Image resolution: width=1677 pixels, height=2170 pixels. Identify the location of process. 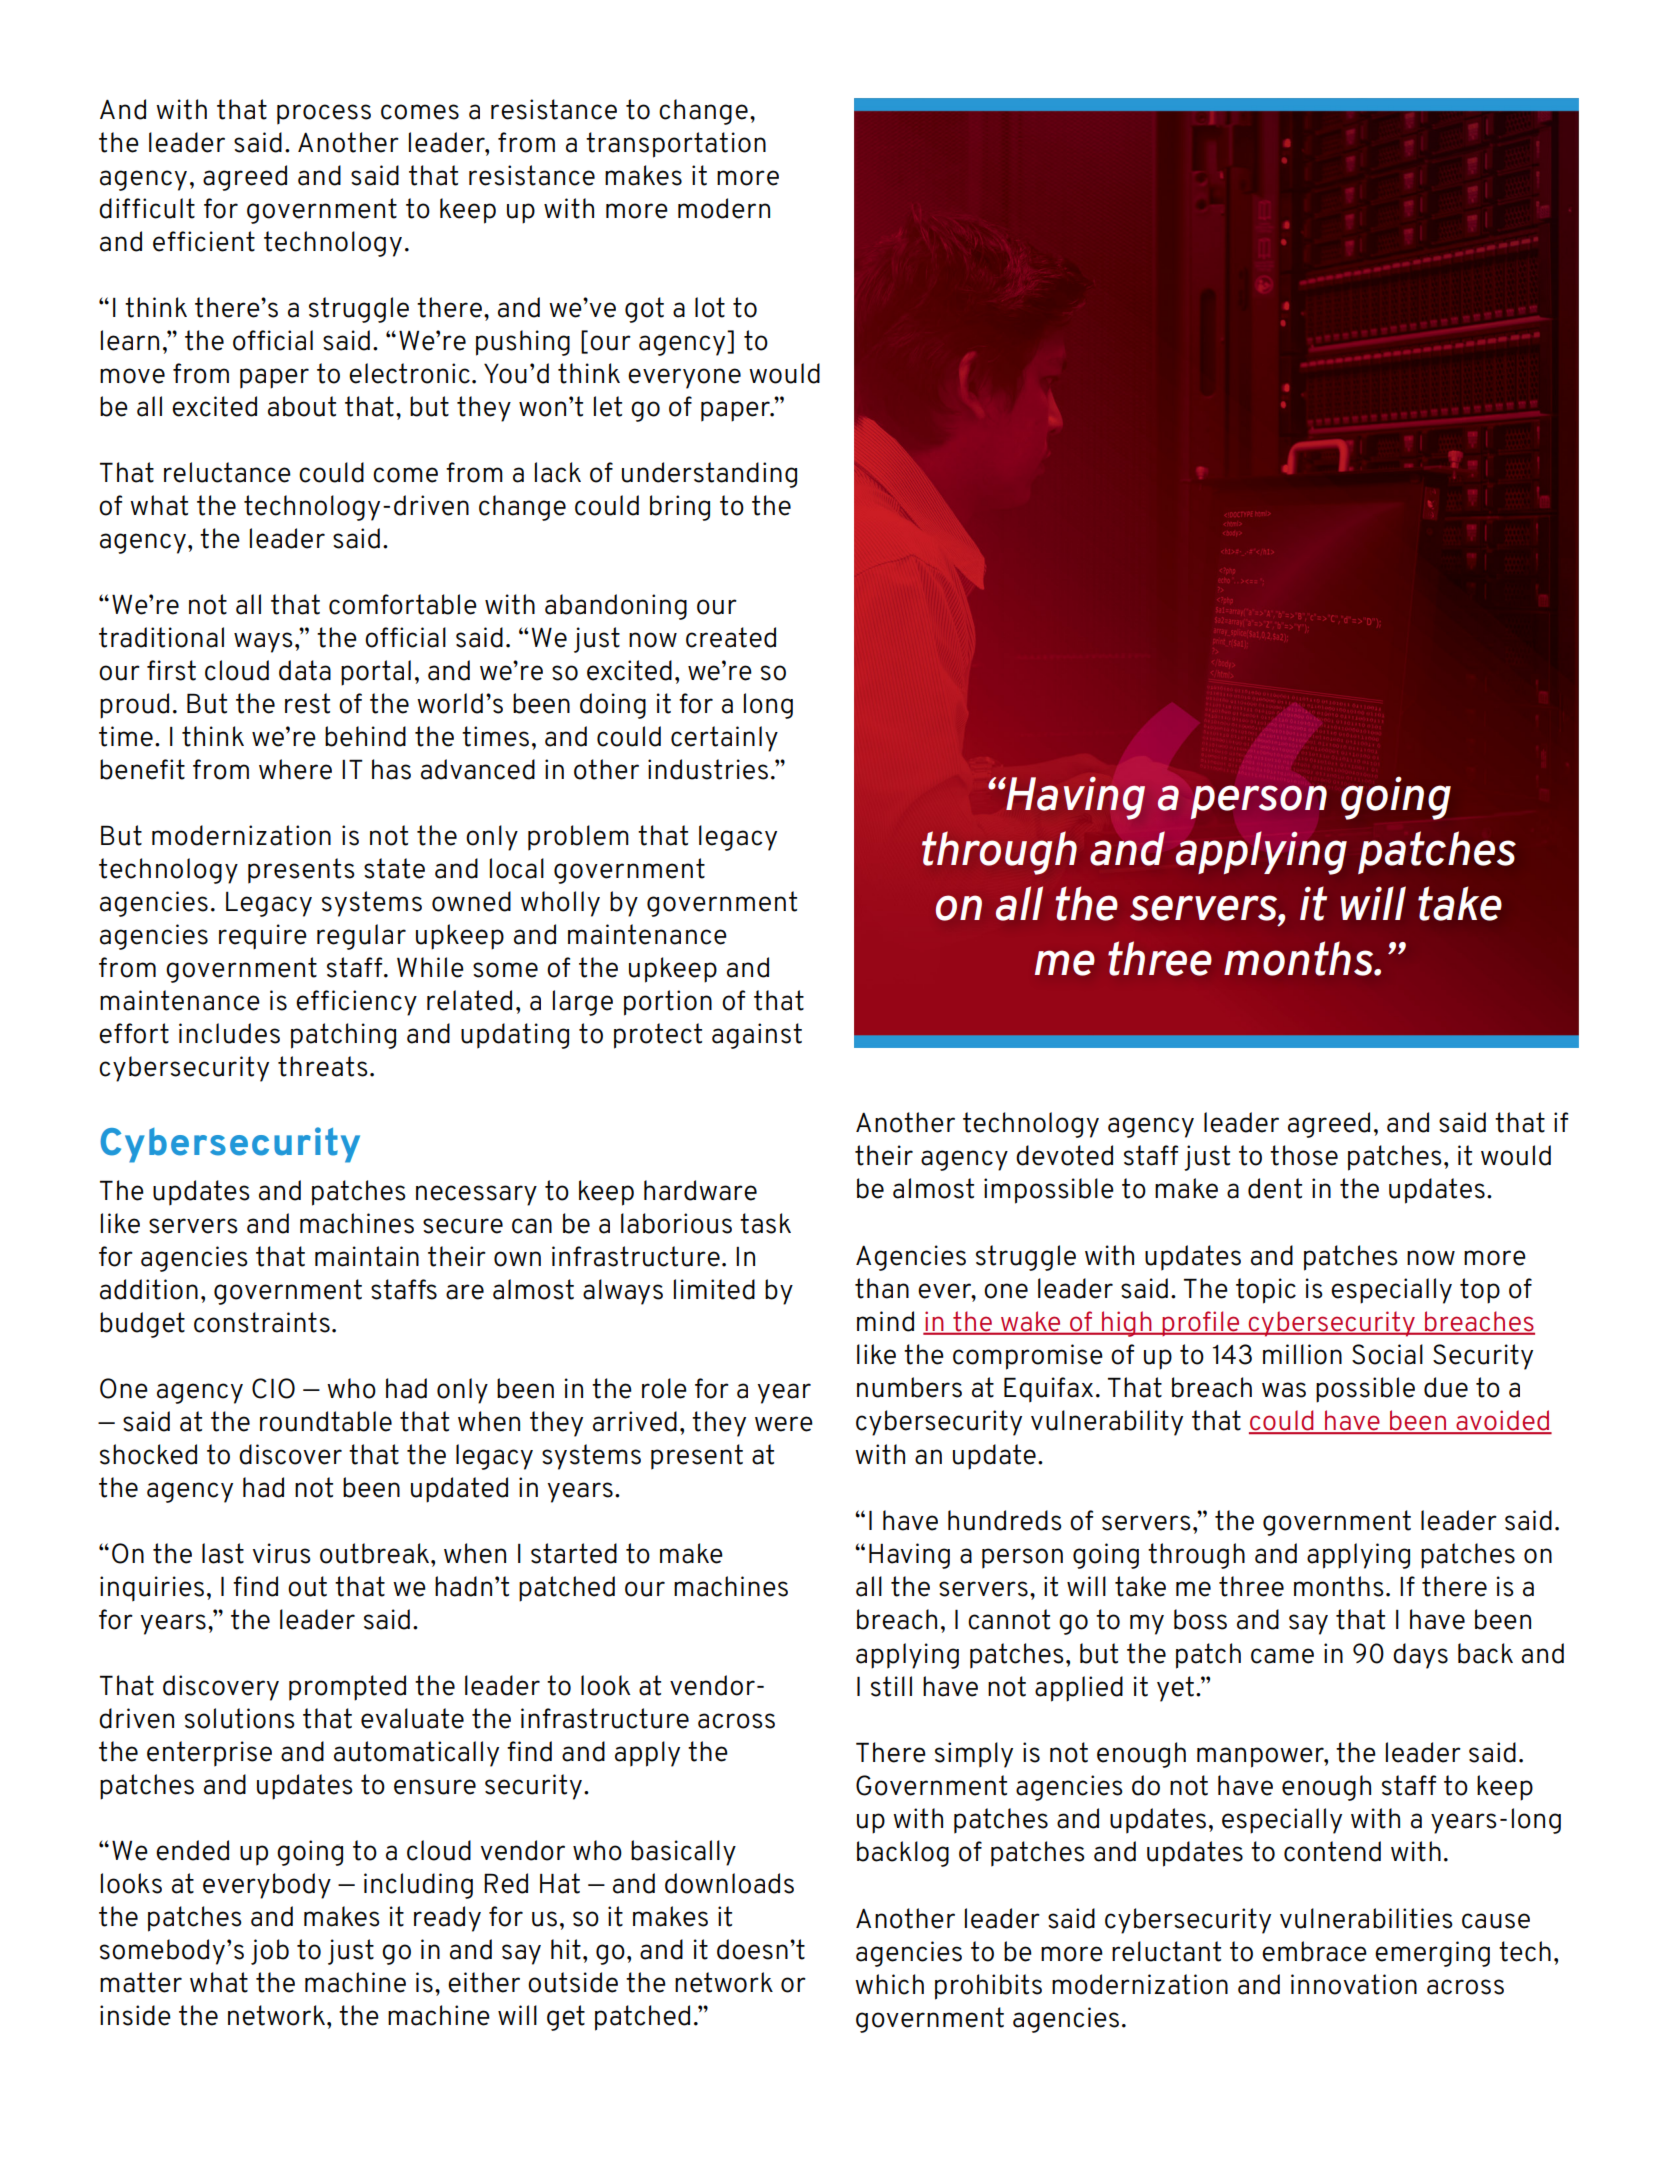
(324, 114).
